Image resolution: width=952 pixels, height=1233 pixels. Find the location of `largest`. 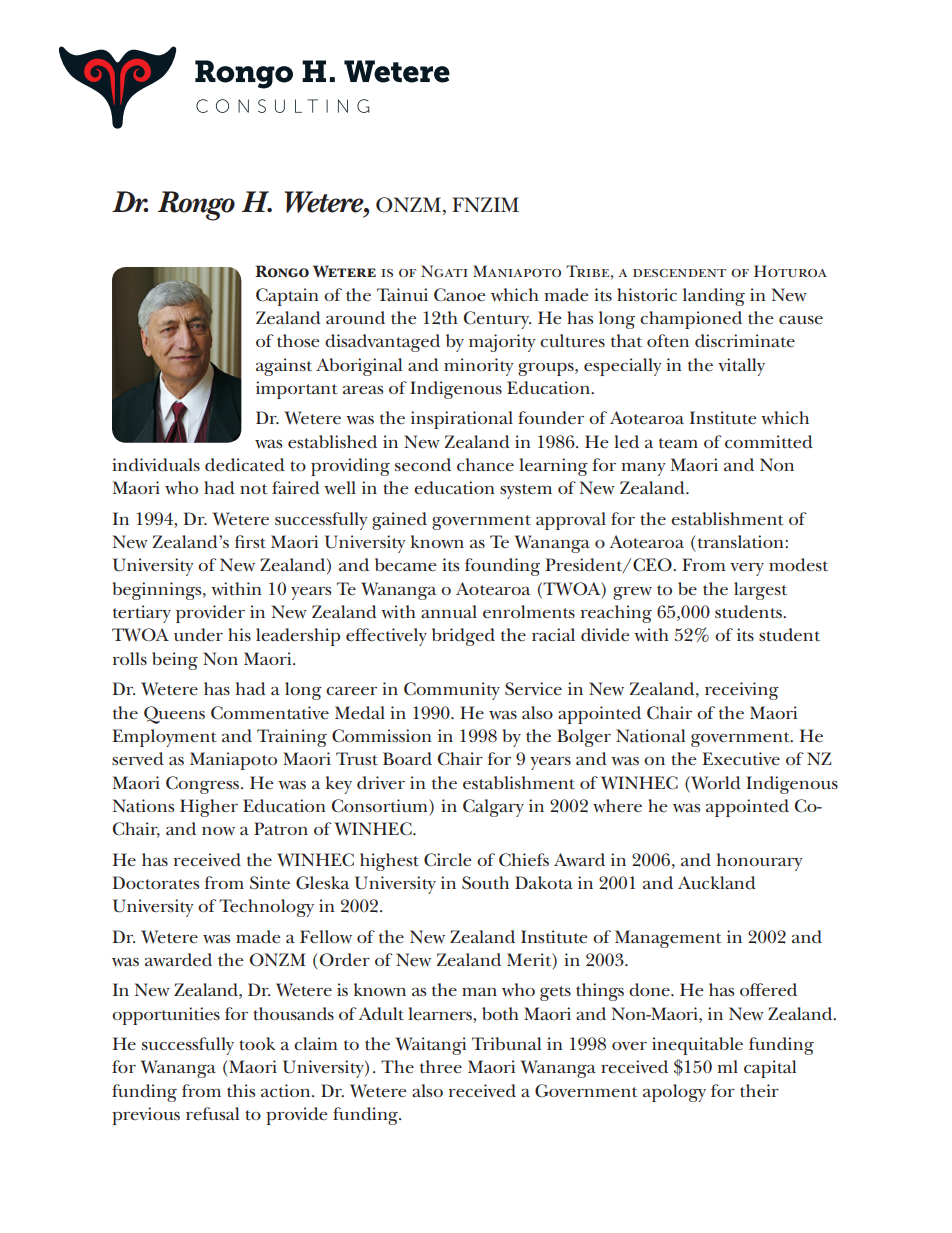

largest is located at coordinates (760, 591).
